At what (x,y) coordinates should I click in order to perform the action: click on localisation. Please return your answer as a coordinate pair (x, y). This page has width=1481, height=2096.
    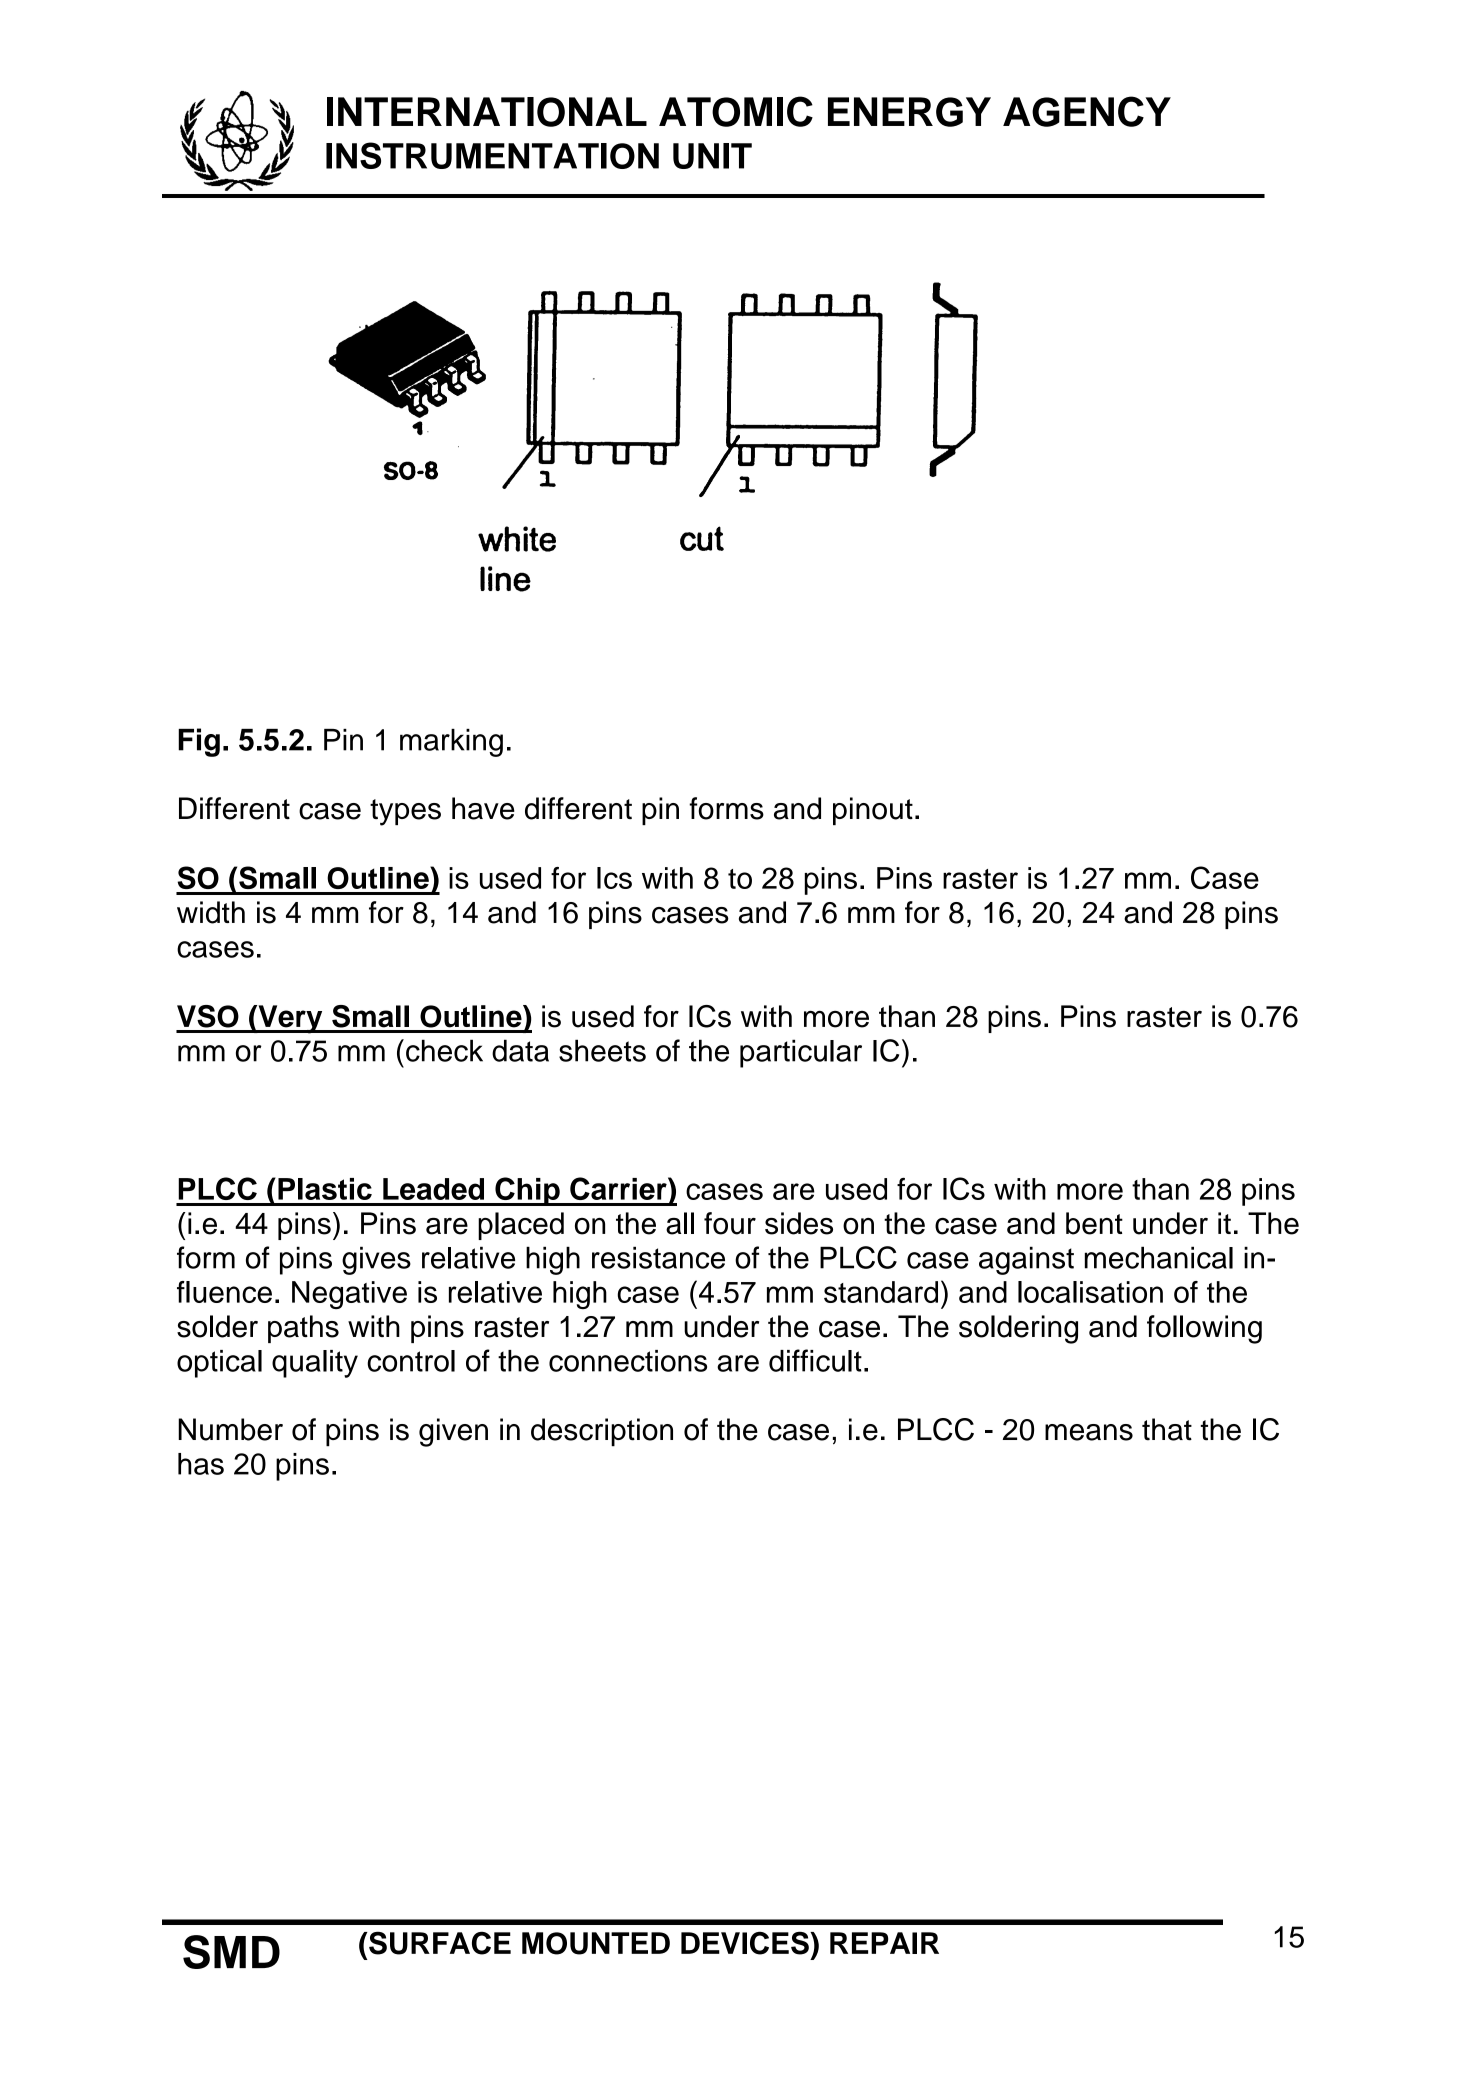
    Looking at the image, I should click on (1090, 1292).
